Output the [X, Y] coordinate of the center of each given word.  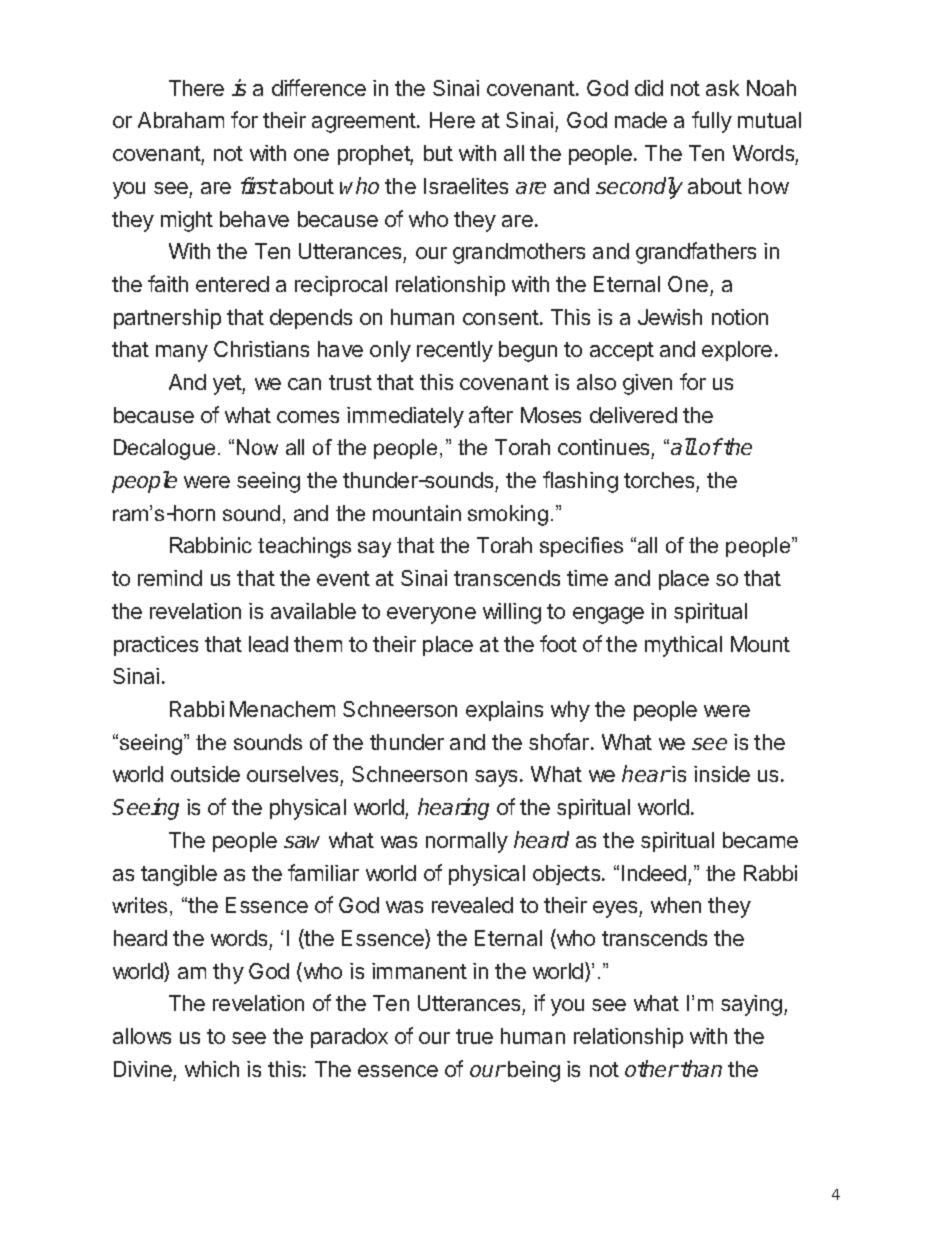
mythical [683, 646]
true [474, 1036]
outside [205, 774]
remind [170, 578]
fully [712, 122]
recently [455, 351]
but [438, 153]
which [212, 1069]
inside [722, 774]
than [701, 1068]
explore [737, 351]
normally [467, 842]
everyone [431, 615]
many [182, 353]
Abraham [181, 120]
